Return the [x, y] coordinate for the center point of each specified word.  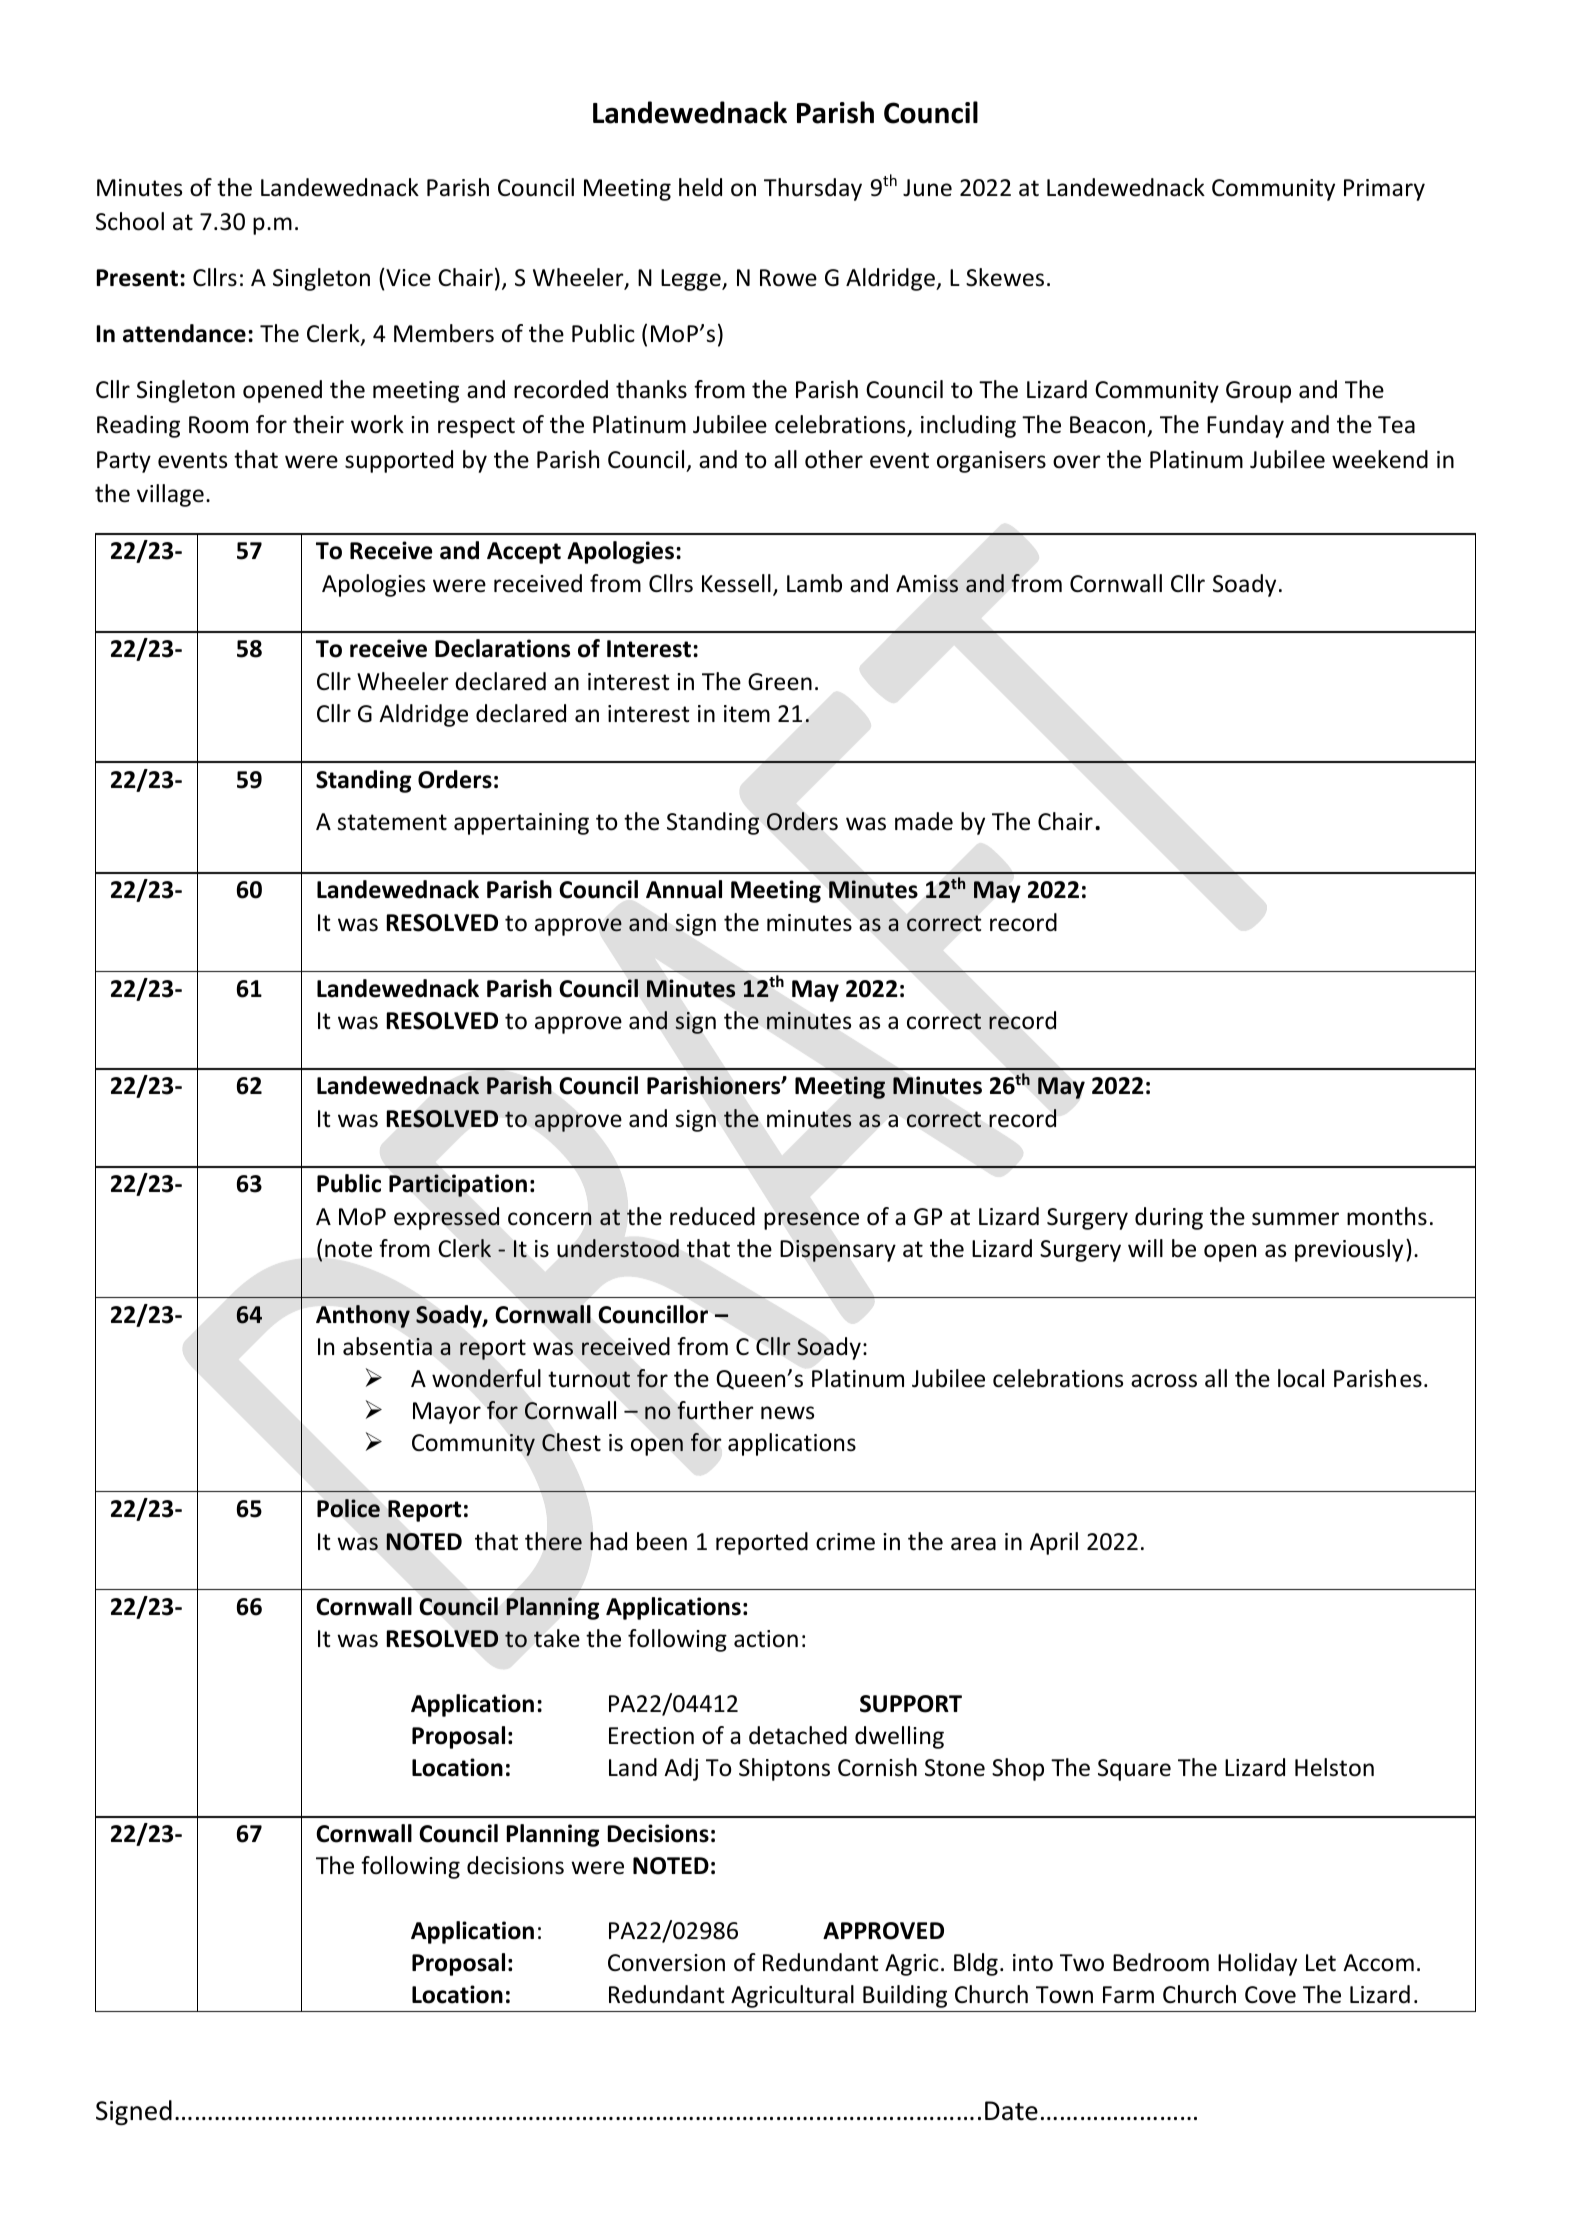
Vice [407, 277]
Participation [458, 1185]
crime [845, 1542]
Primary [1384, 190]
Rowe [788, 278]
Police [348, 1508]
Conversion [666, 1963]
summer [1295, 1219]
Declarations [502, 648]
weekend [1380, 459]
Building [905, 1996]
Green [780, 682]
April [1054, 1543]
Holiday [1257, 1964]
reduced [712, 1216]
